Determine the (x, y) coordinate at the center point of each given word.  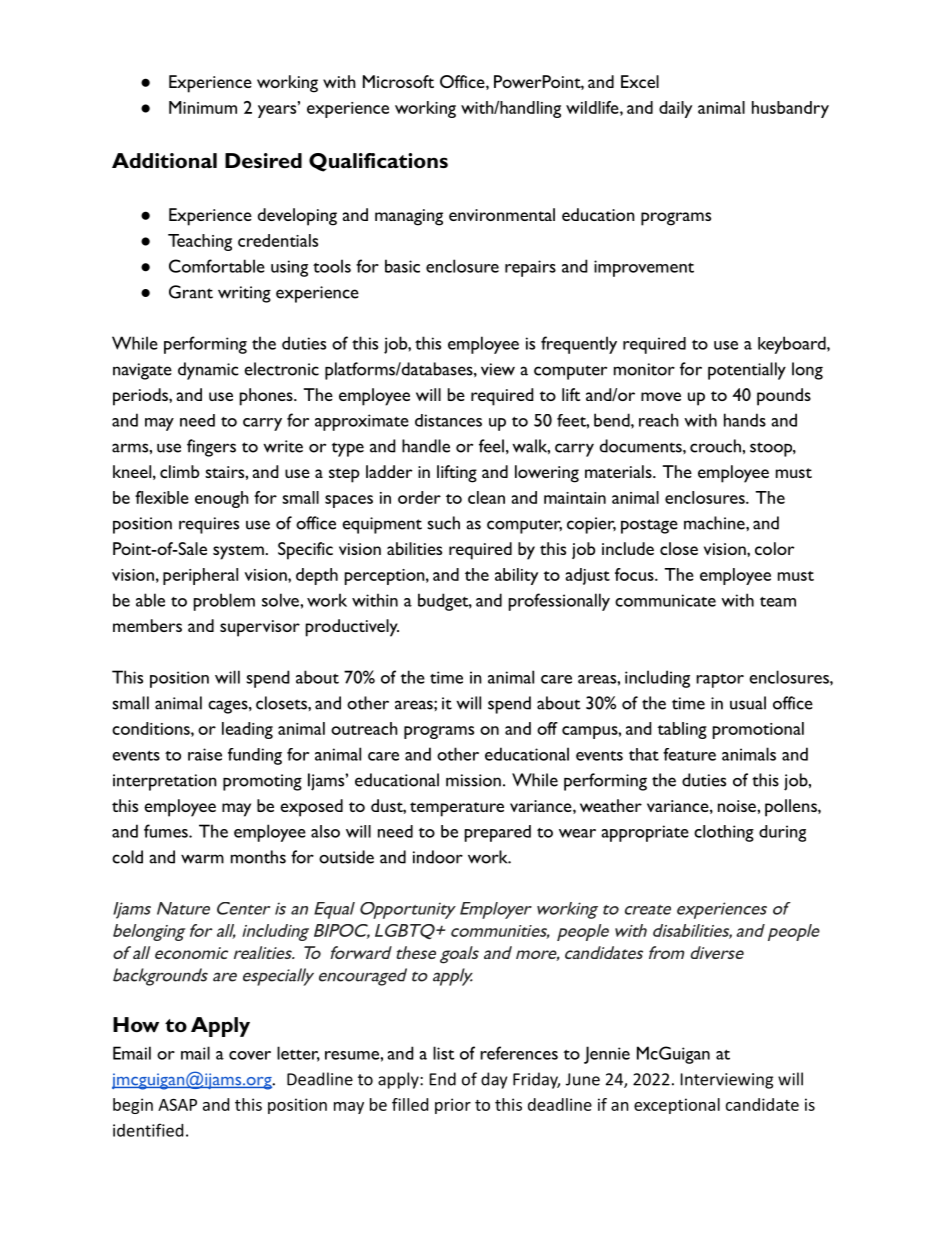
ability (516, 576)
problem (224, 602)
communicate (665, 600)
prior (453, 1106)
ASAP (177, 1104)
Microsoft (398, 81)
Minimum (203, 107)
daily (675, 109)
